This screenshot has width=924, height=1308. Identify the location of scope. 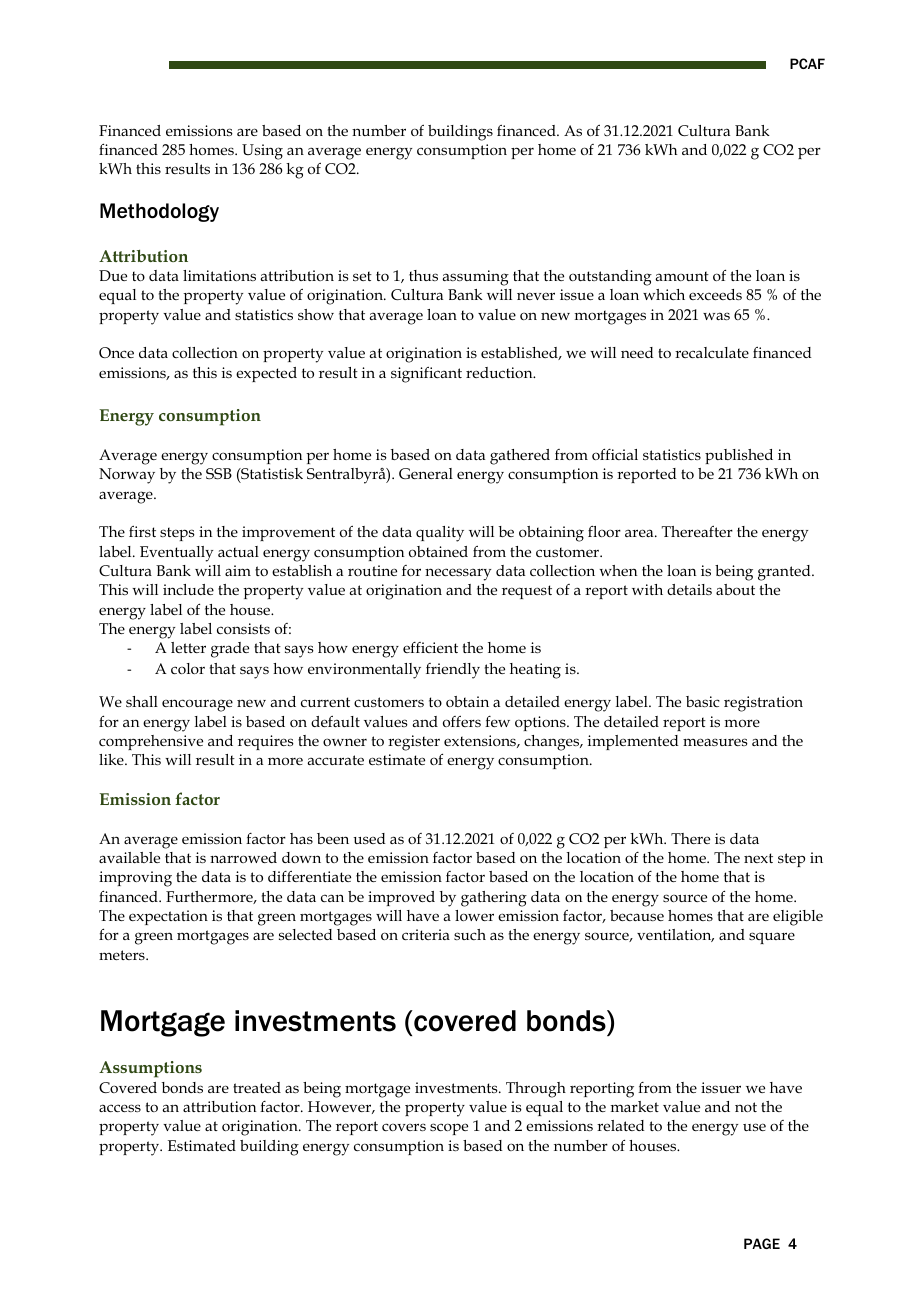
(449, 1129).
